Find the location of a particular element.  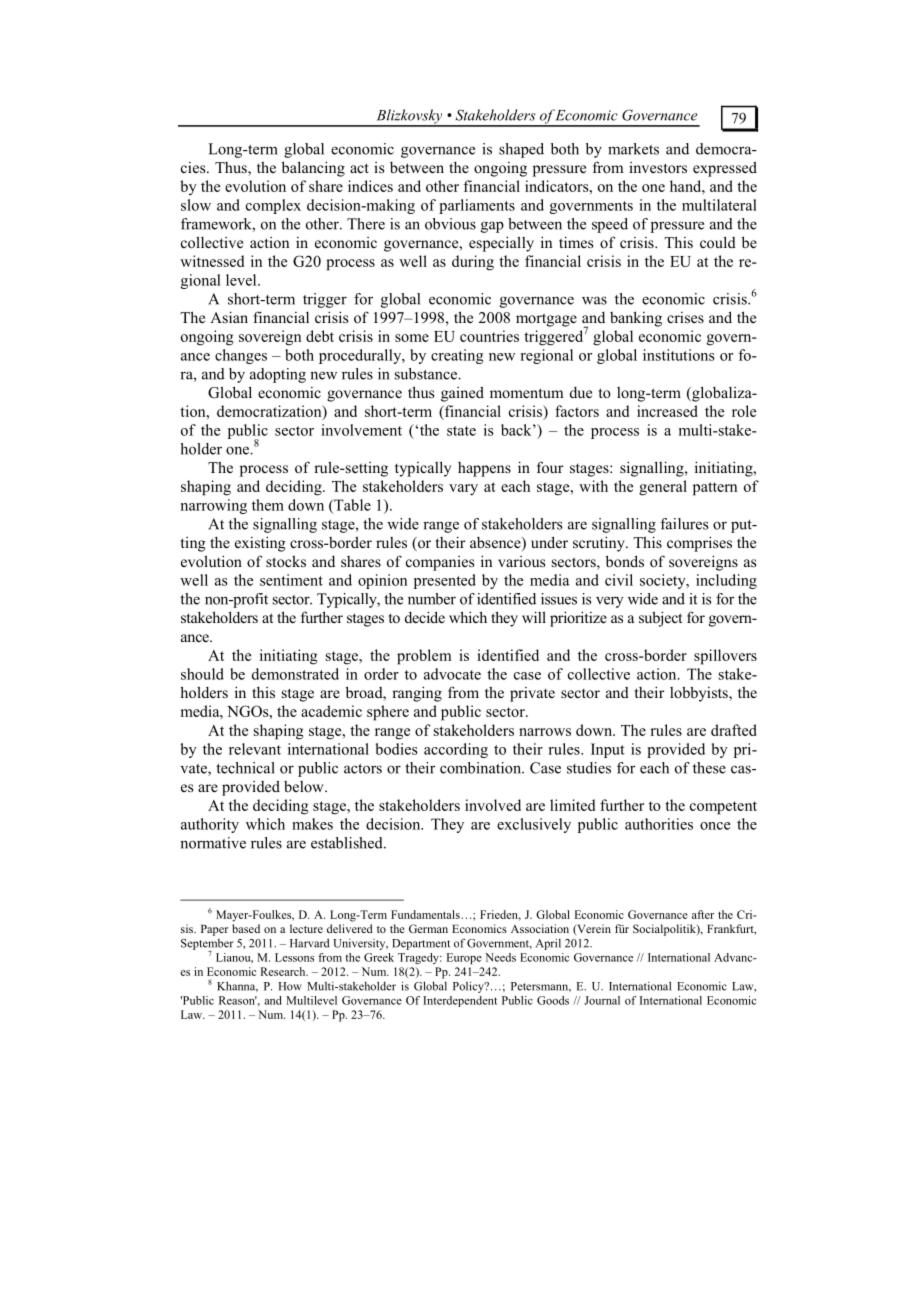

them is located at coordinates (268, 505).
